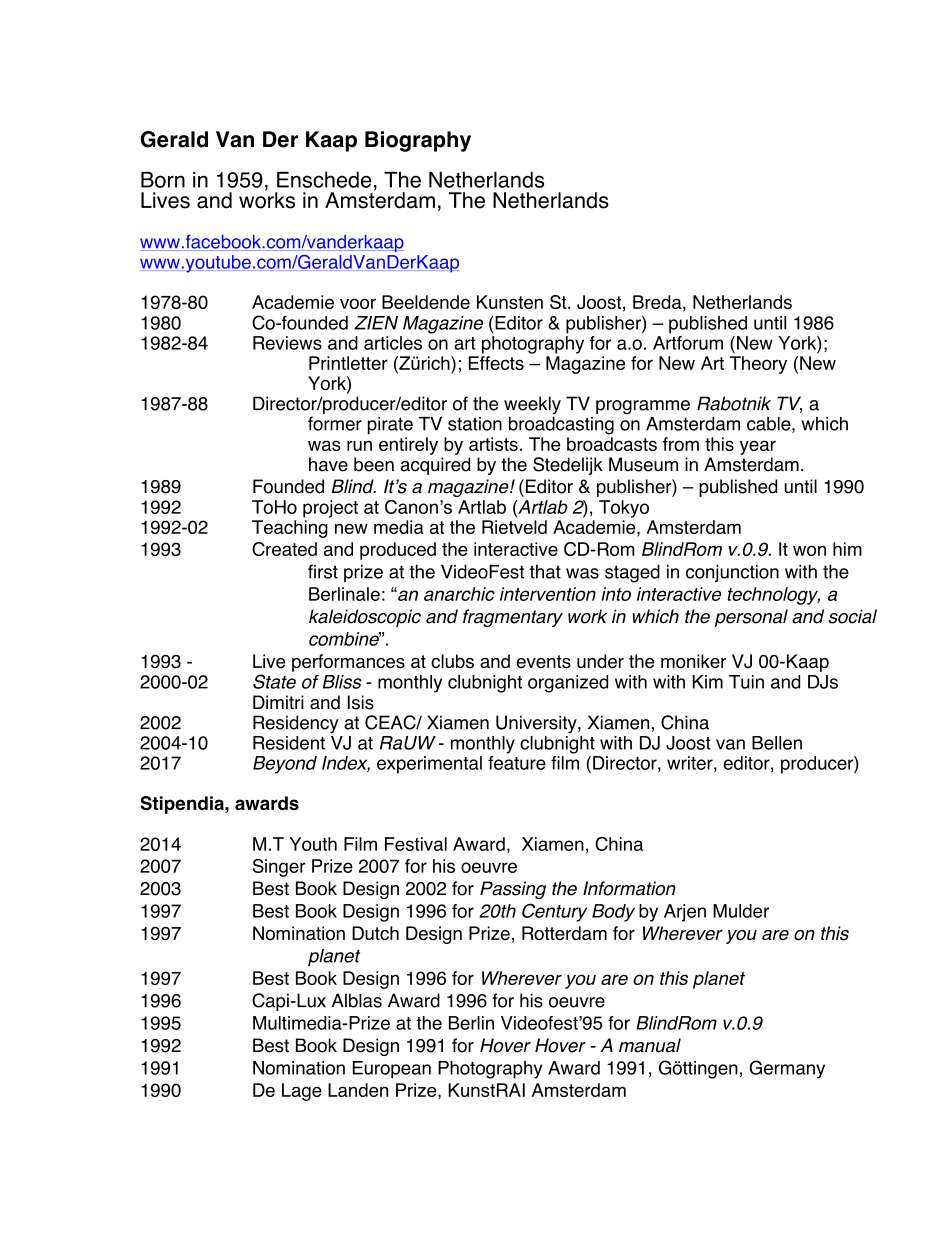 This page has height=1233, width=952. Describe the element at coordinates (279, 868) in the page. I see `Singer` at that location.
